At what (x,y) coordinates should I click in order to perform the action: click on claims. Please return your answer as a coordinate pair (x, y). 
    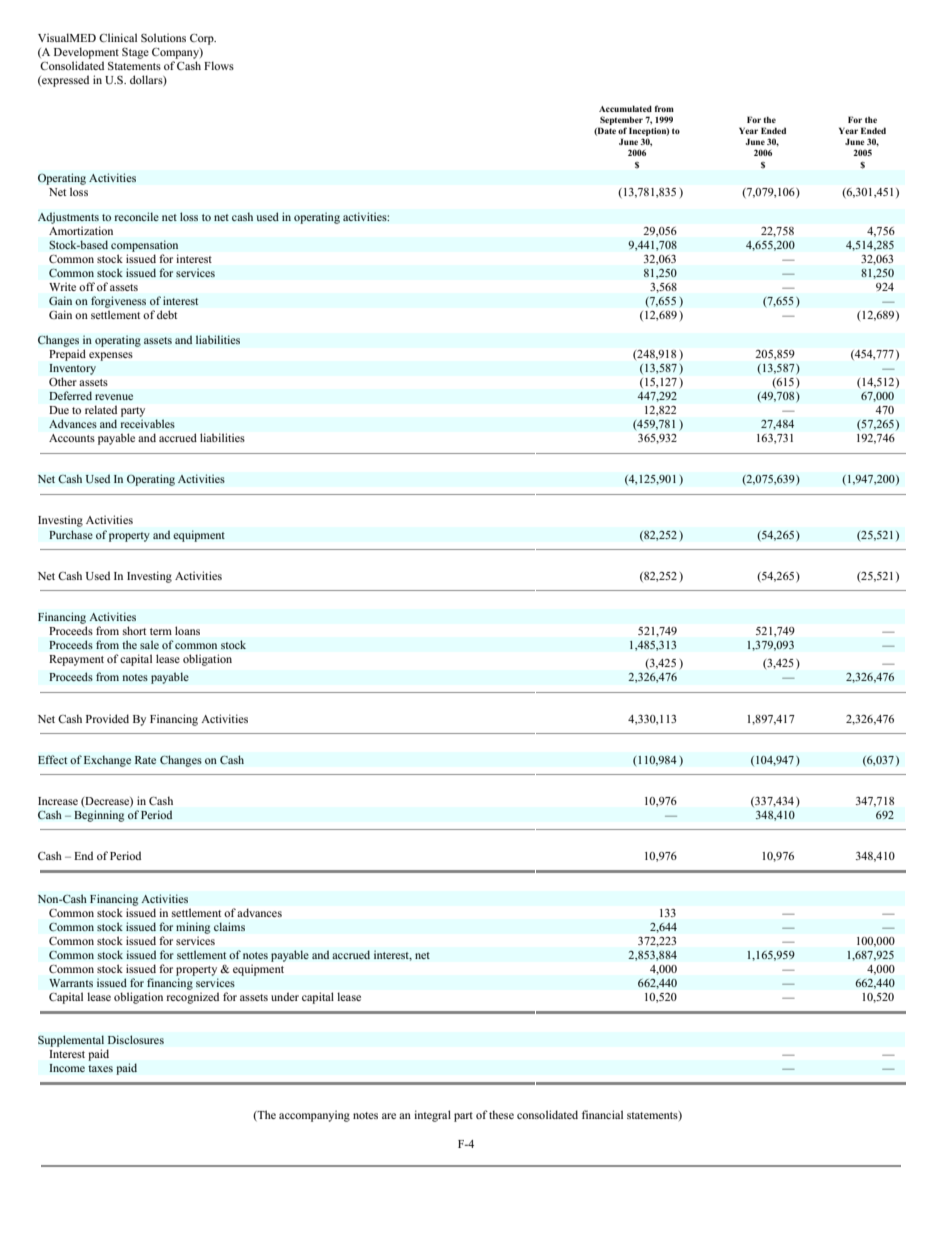
    Looking at the image, I should click on (229, 926).
